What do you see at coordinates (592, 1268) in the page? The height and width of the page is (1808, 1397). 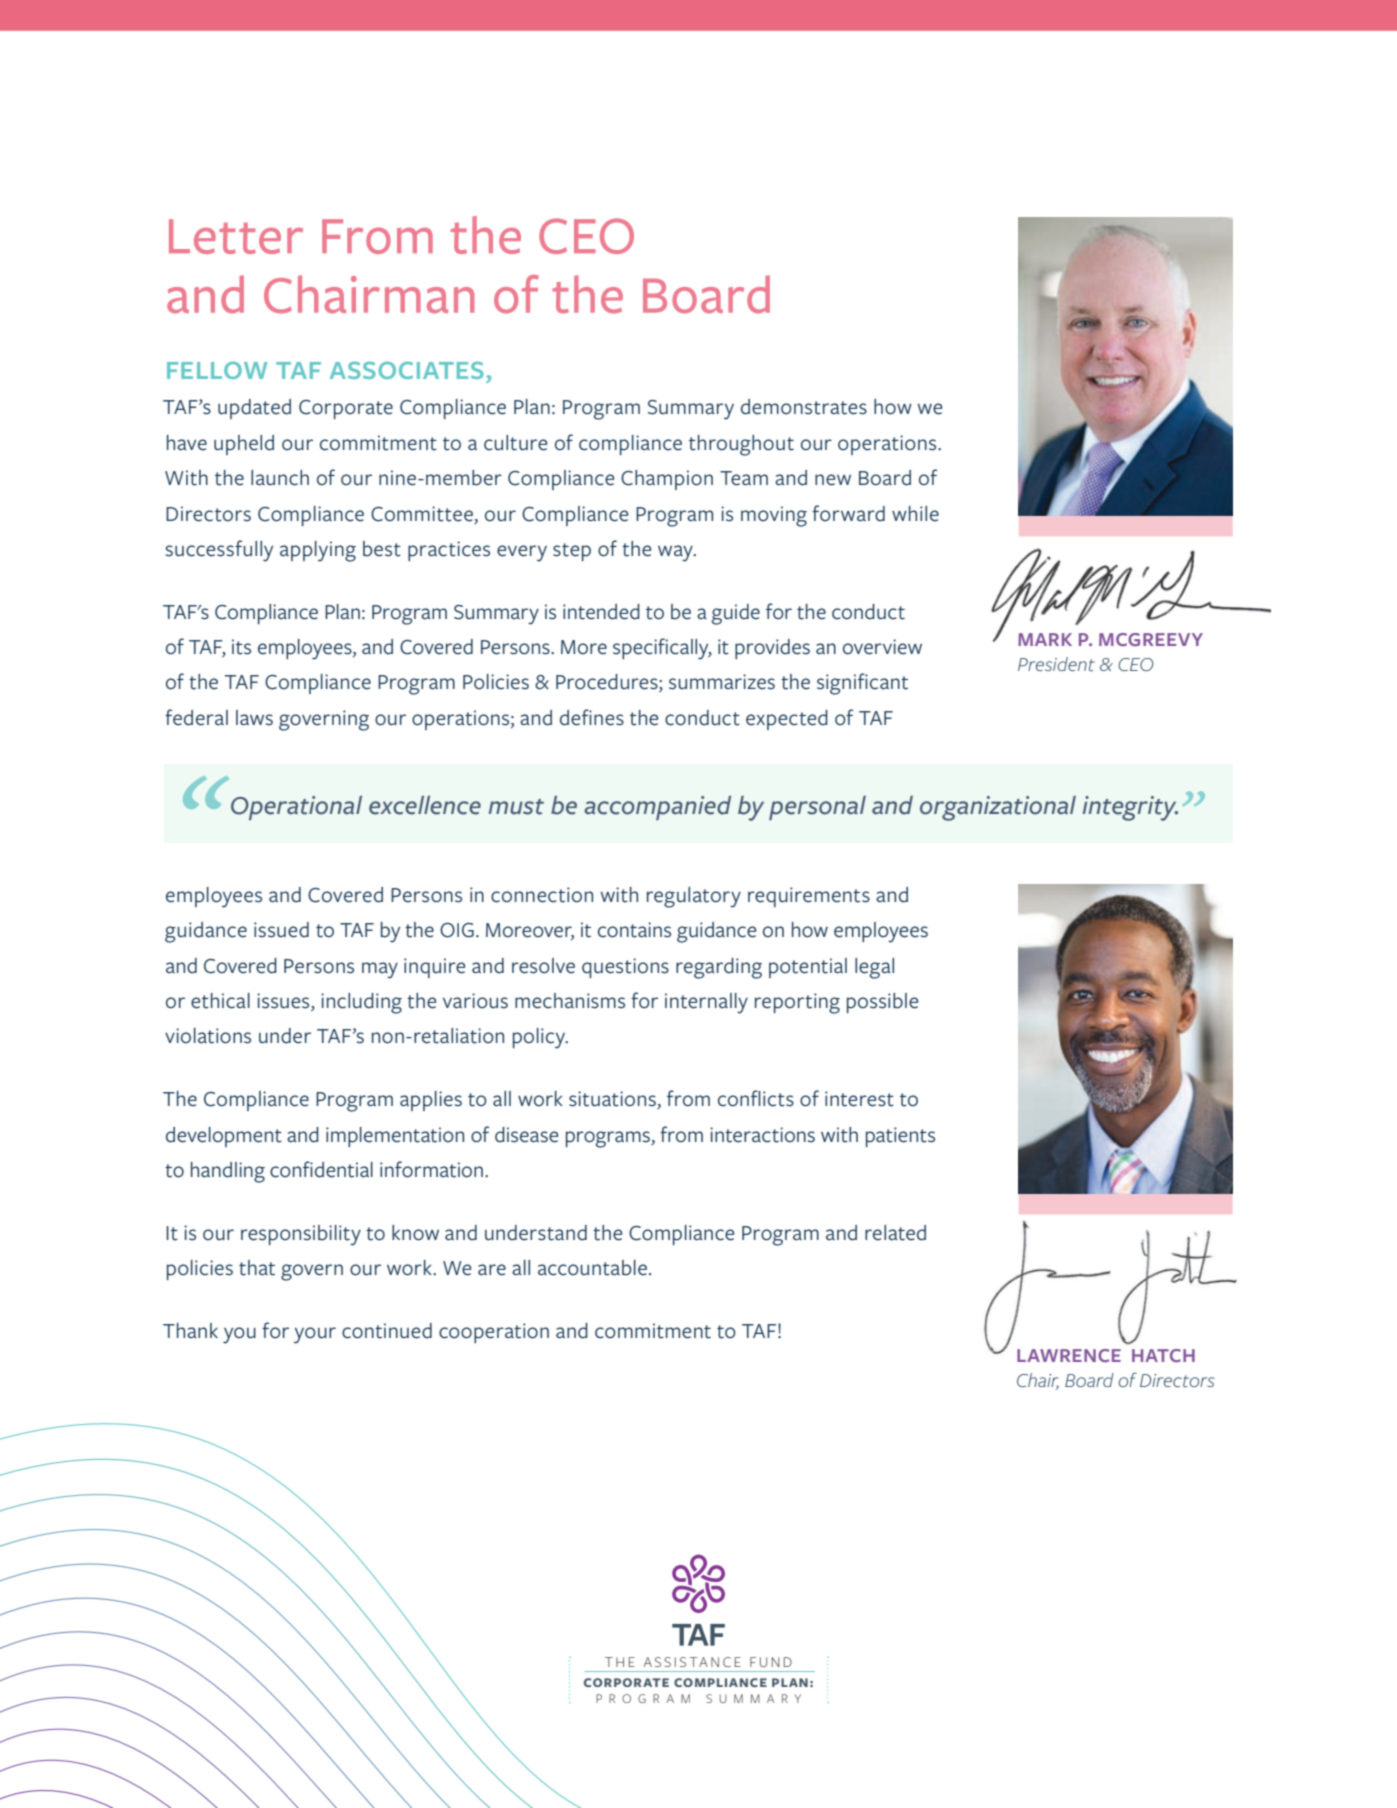 I see `accountable` at bounding box center [592, 1268].
